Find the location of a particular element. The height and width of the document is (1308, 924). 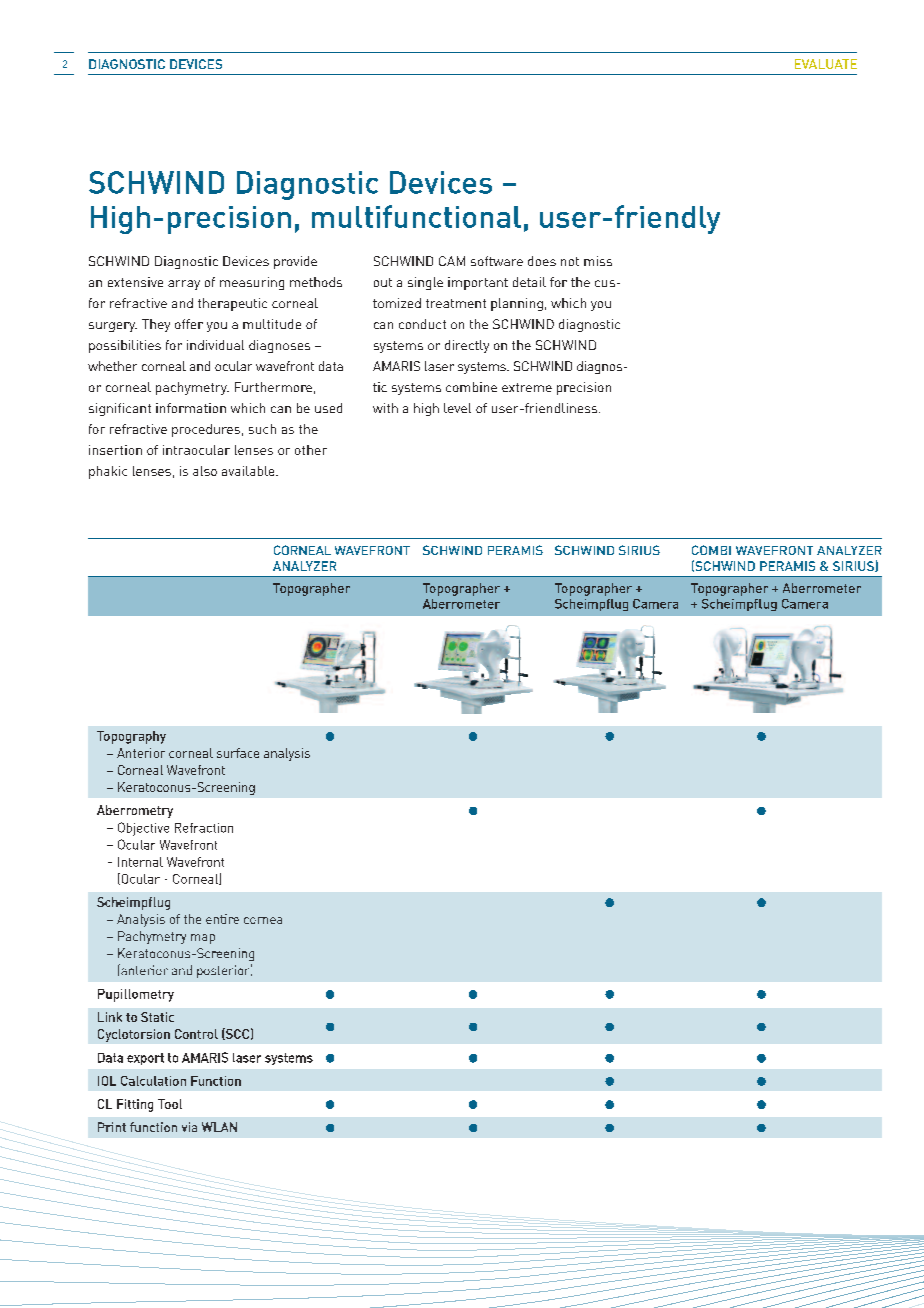

individual is located at coordinates (215, 345).
